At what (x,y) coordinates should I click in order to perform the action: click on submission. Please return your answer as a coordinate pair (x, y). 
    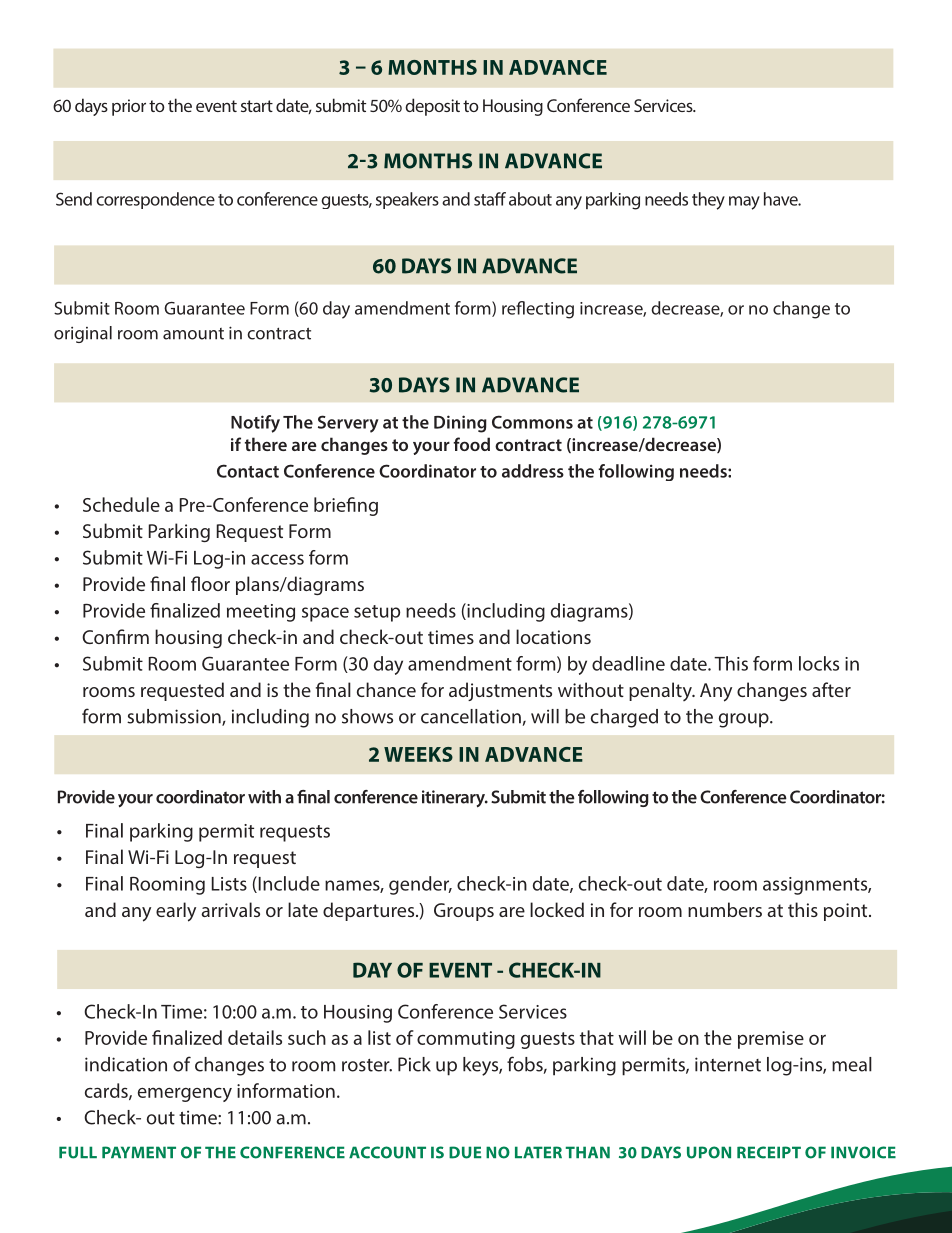
    Looking at the image, I should click on (175, 717).
